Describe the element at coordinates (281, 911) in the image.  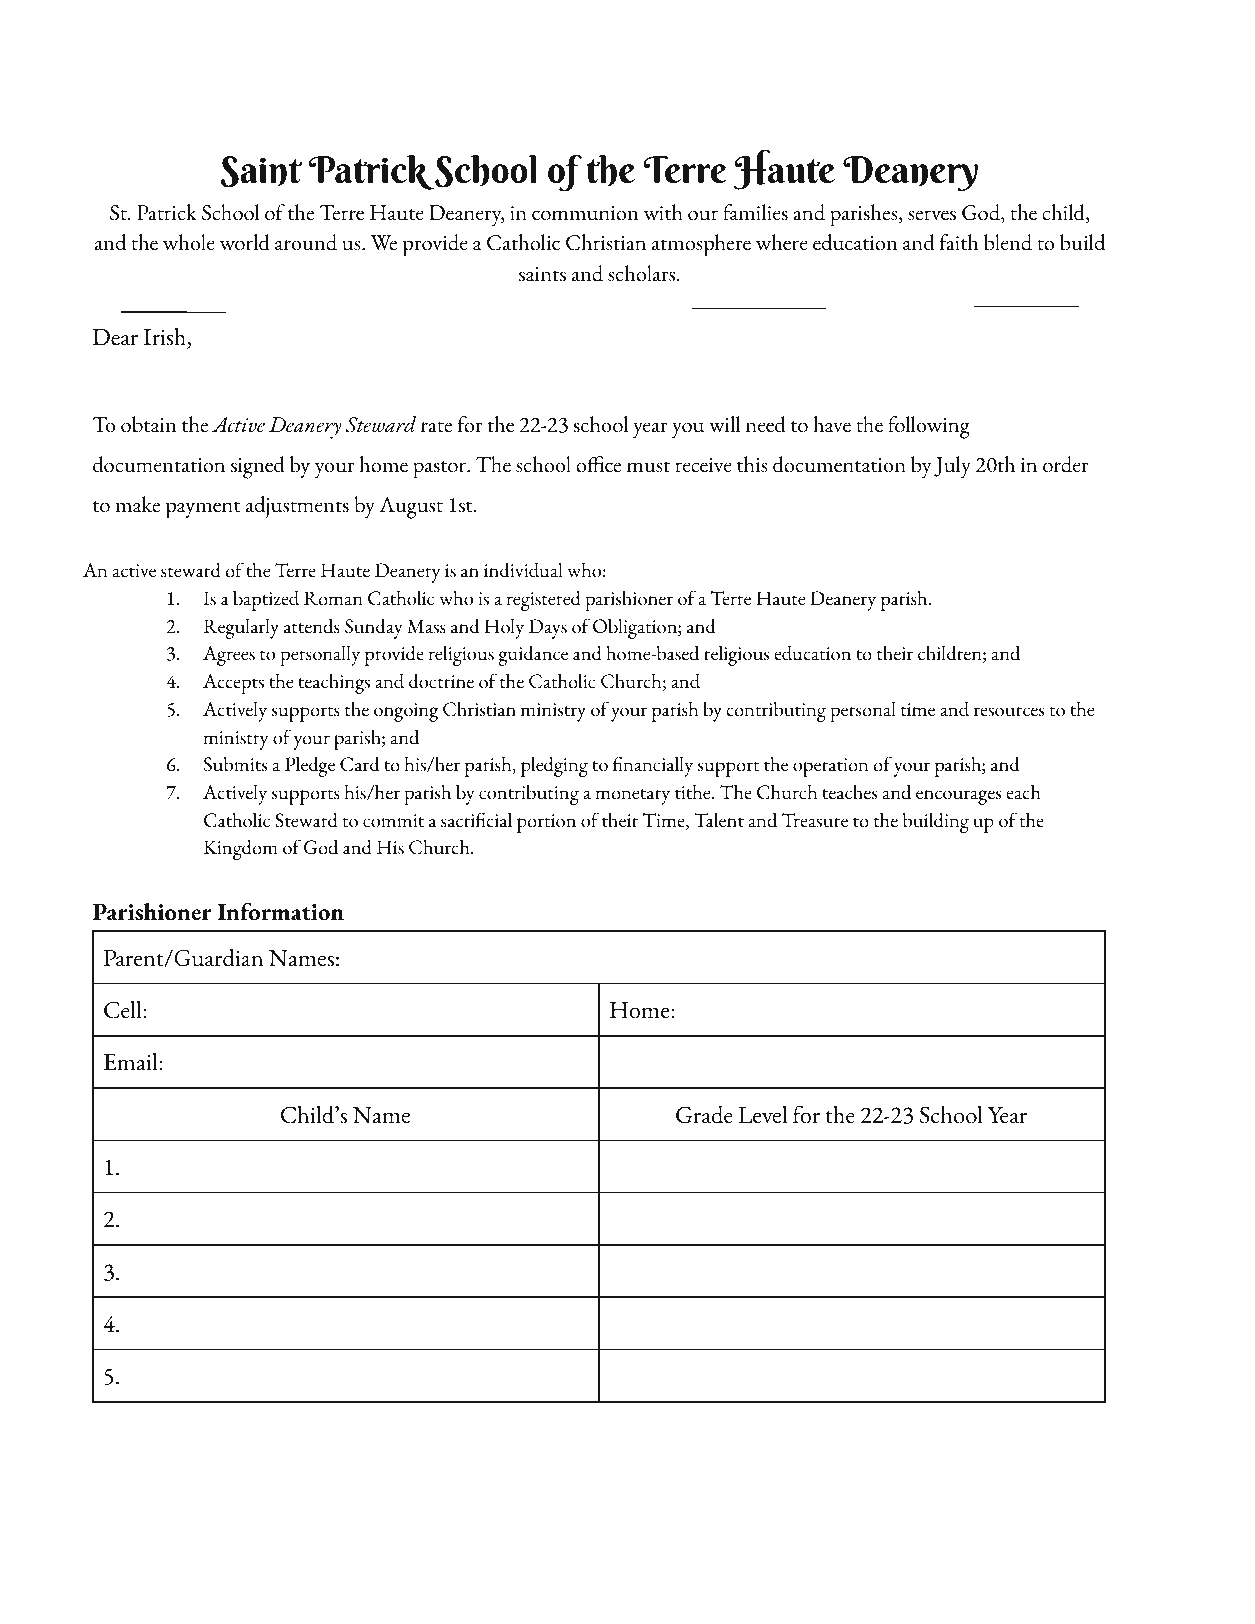
I see `Information` at that location.
